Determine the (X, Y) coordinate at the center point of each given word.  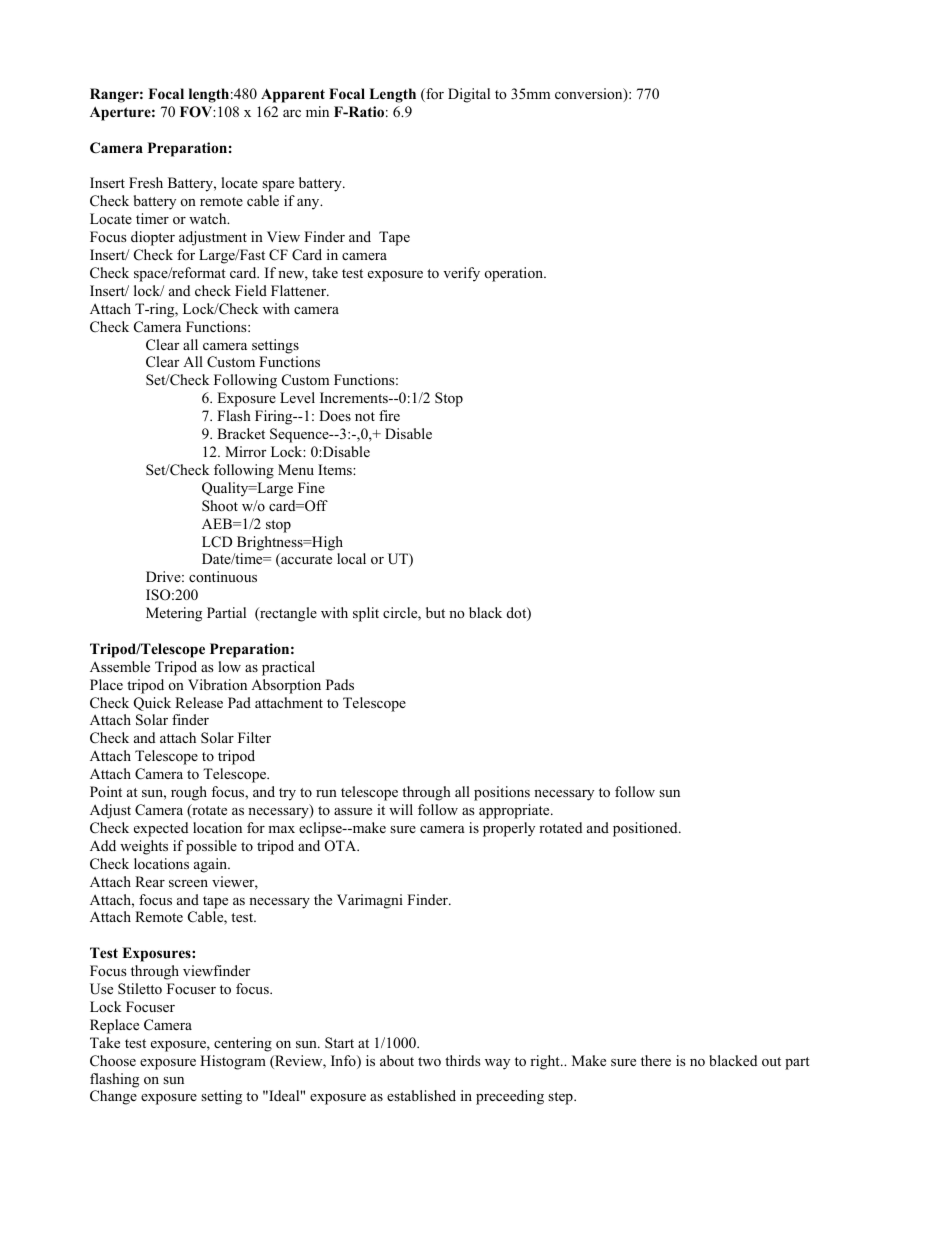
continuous (223, 576)
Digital (469, 95)
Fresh (146, 182)
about (397, 1060)
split (366, 614)
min (317, 111)
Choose (113, 1061)
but (435, 612)
